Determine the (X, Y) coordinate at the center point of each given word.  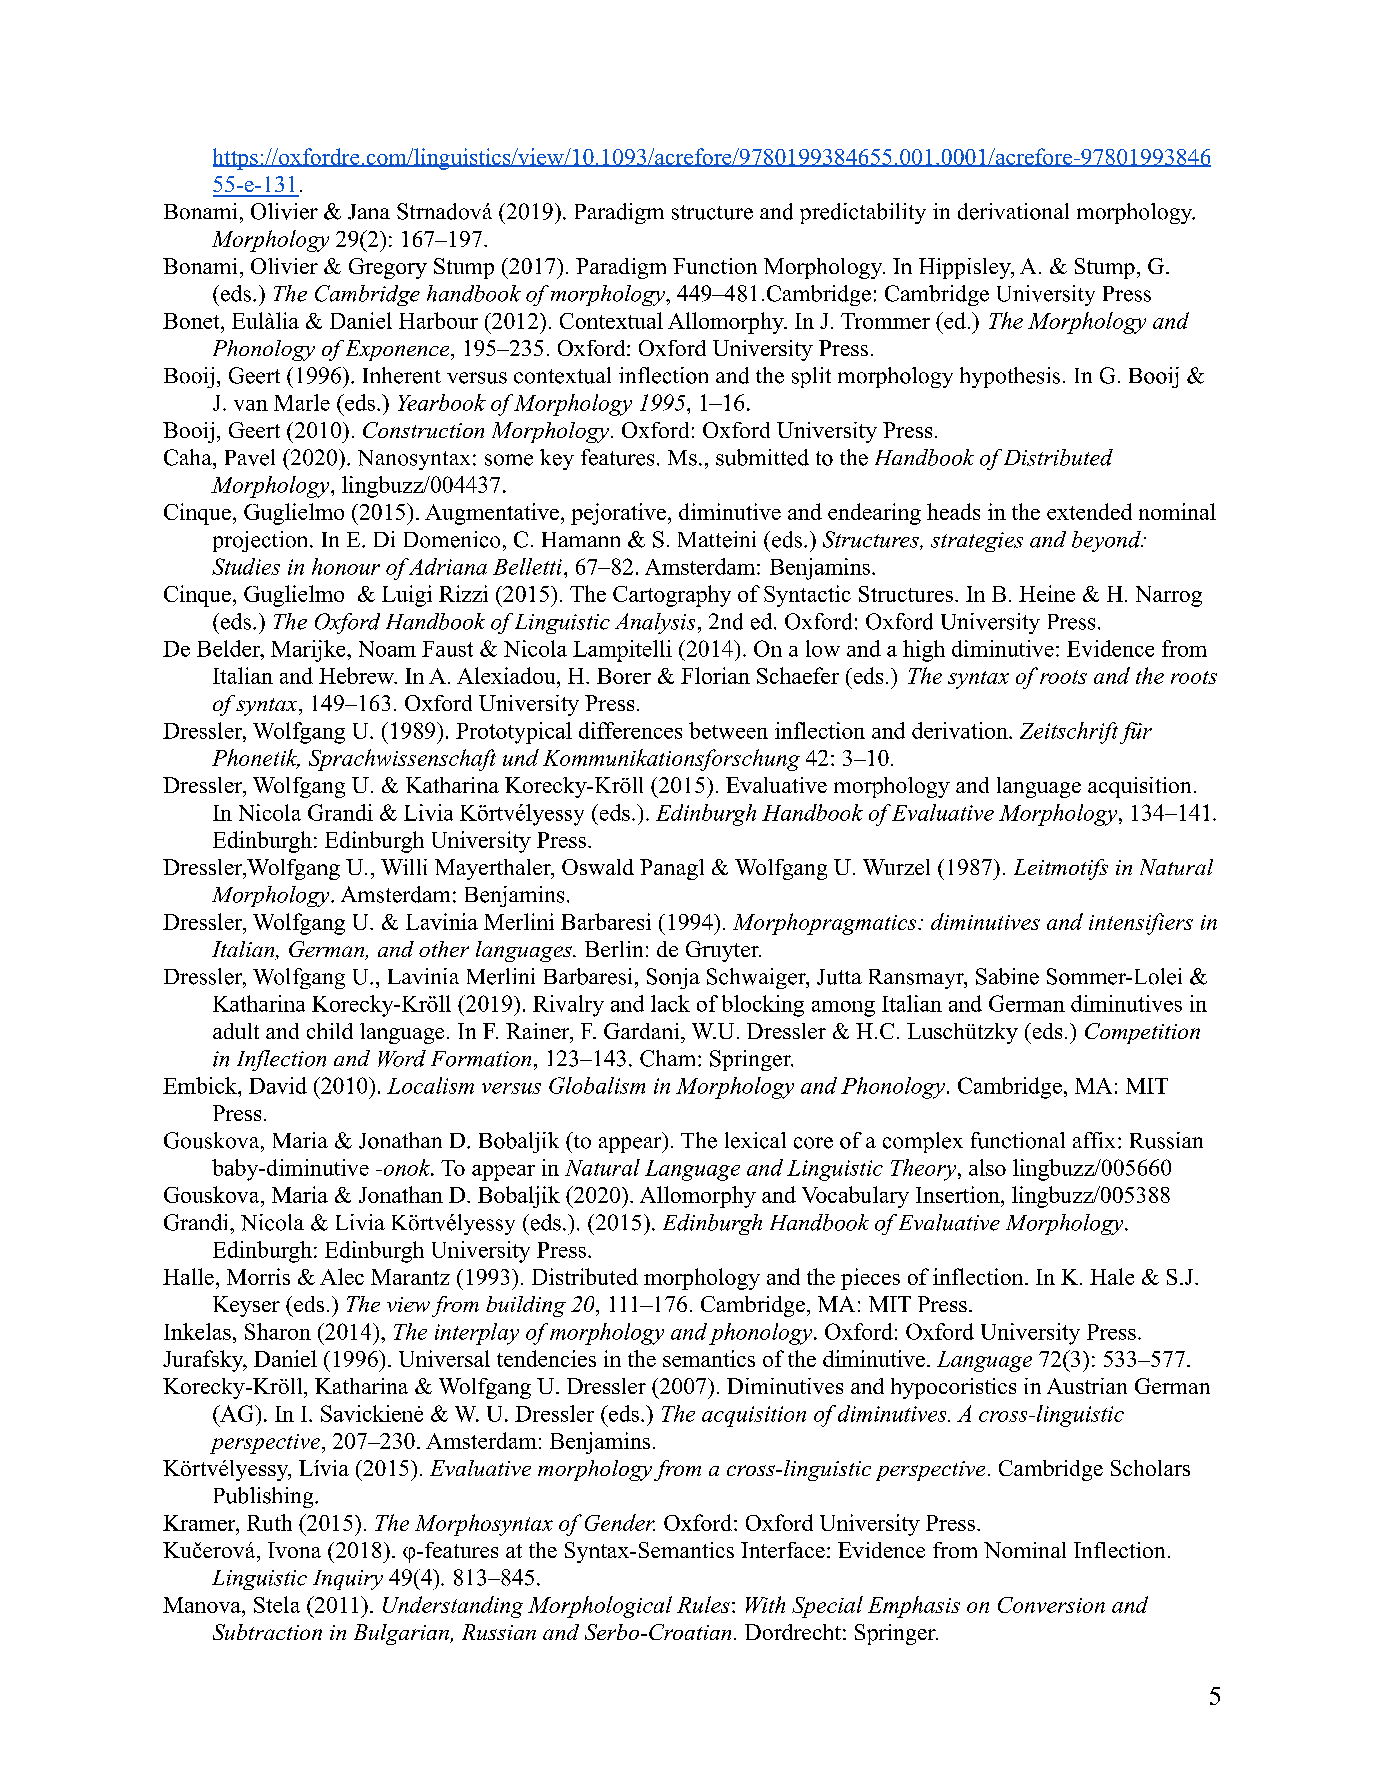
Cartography (672, 596)
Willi (404, 867)
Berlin (614, 949)
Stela (277, 1604)
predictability (863, 213)
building (526, 1306)
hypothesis (1010, 377)
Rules (703, 1604)
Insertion (959, 1194)
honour (346, 566)
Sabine (1007, 976)
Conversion (1051, 1605)
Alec (342, 1276)
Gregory (388, 268)
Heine (1047, 593)
